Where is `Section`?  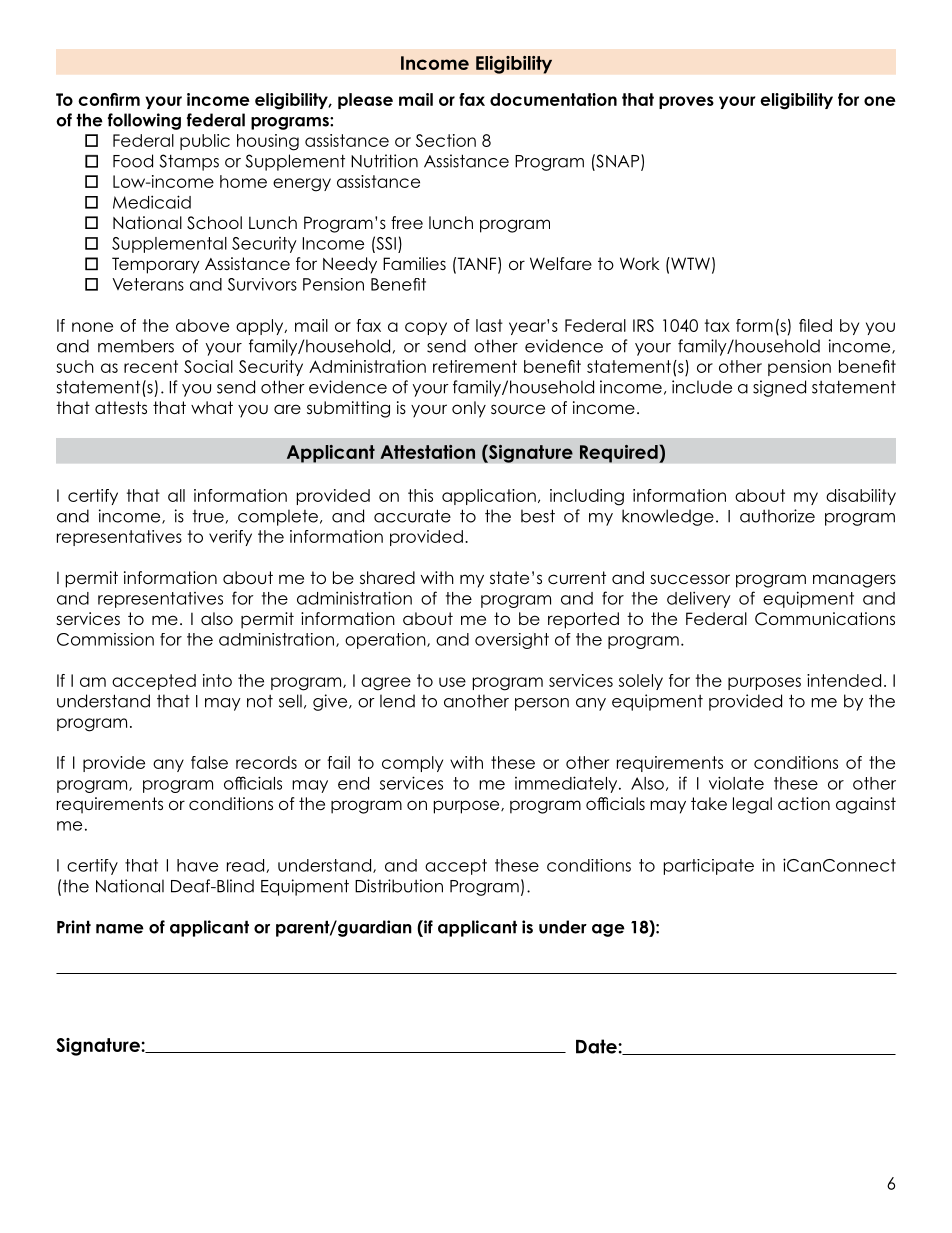
Section is located at coordinates (446, 140).
